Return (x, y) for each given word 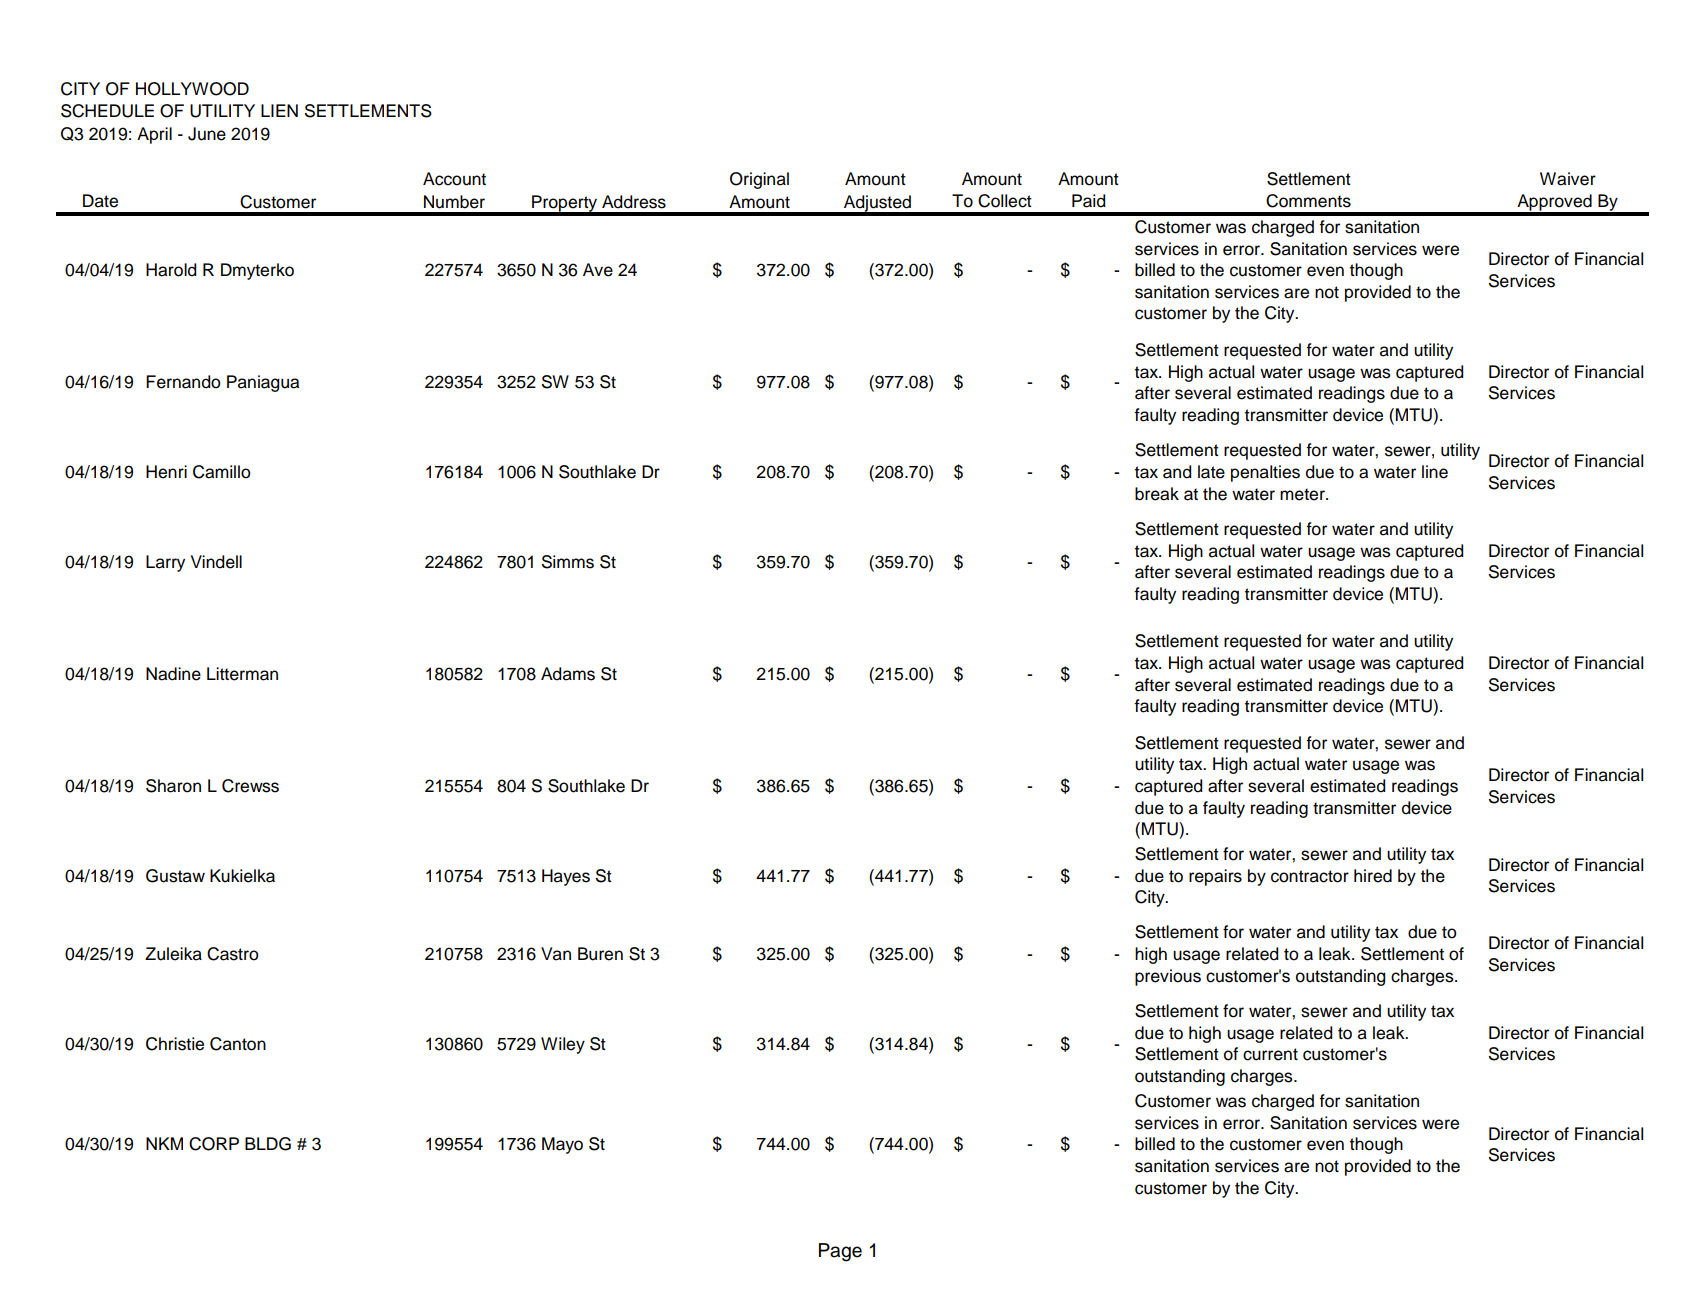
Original (759, 180)
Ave (598, 270)
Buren (600, 954)
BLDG (268, 1144)
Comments (1308, 201)
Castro (233, 954)
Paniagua (263, 383)
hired (1373, 876)
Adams (568, 674)
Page (840, 1252)
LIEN (279, 110)
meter (1303, 494)
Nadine (173, 674)
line (1435, 472)
